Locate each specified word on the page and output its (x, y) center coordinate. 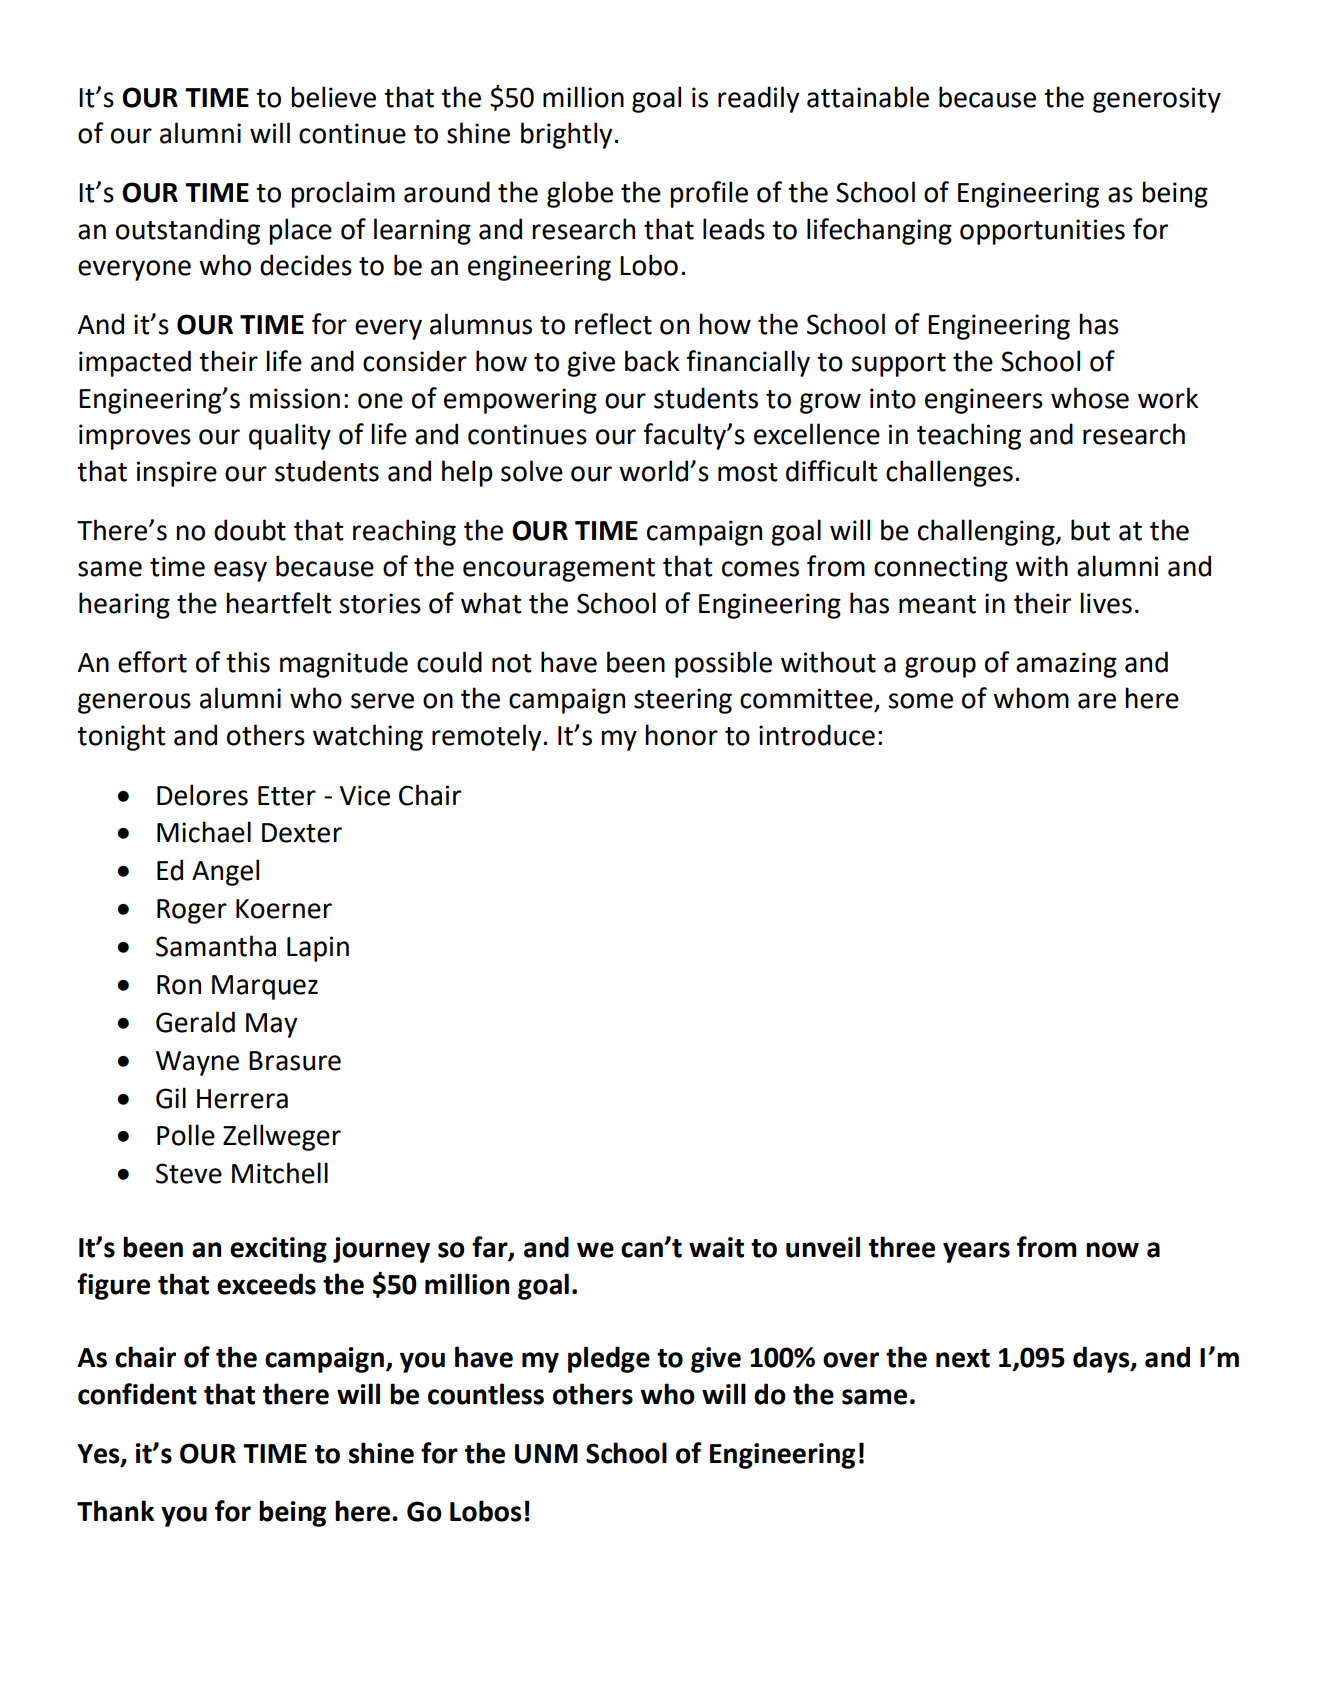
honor (681, 735)
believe (333, 97)
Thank (115, 1511)
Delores (202, 795)
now (1112, 1250)
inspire (177, 474)
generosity (1157, 100)
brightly (568, 135)
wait (716, 1247)
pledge (609, 1359)
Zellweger (282, 1137)
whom (1031, 698)
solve (532, 471)
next (963, 1358)
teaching (969, 436)
